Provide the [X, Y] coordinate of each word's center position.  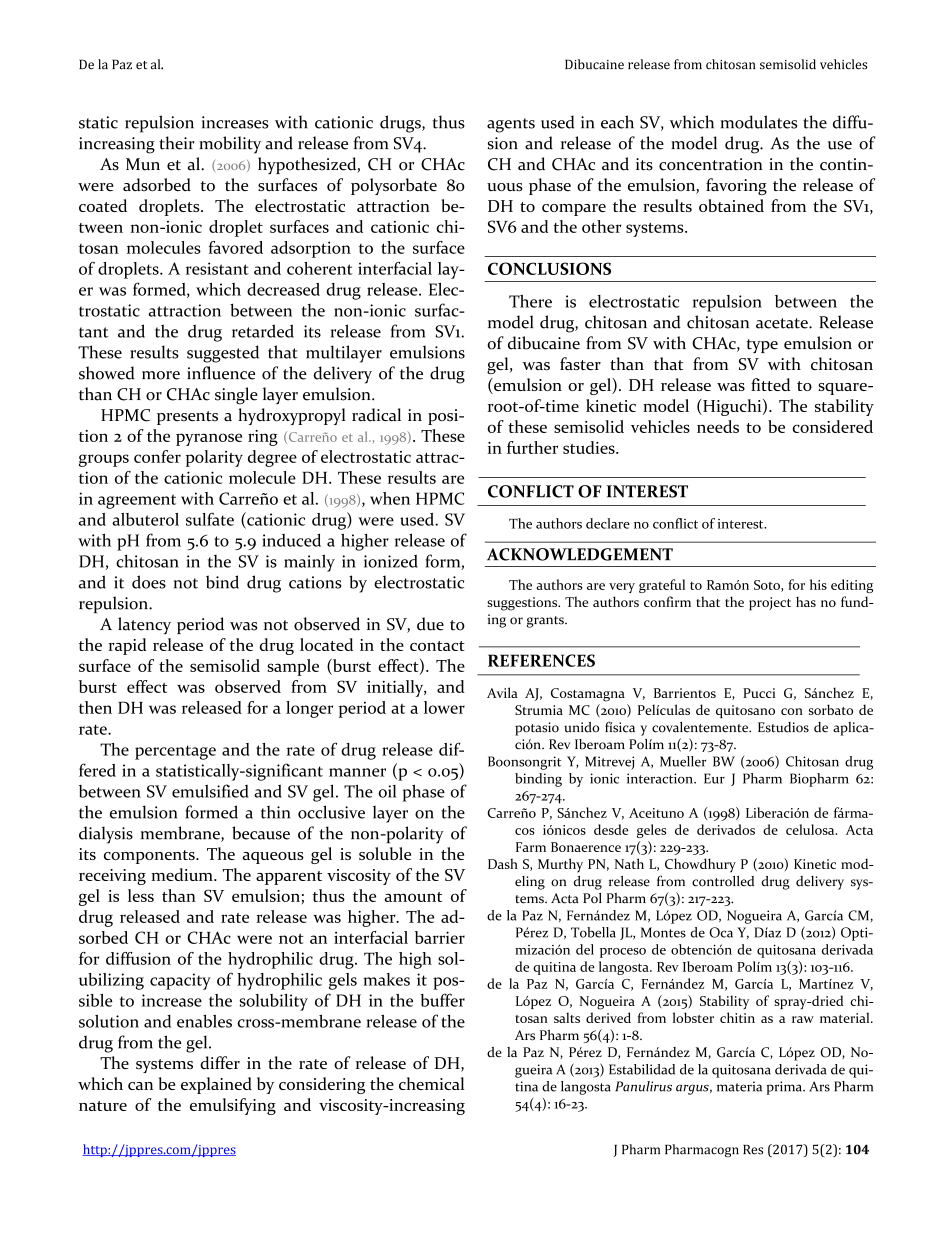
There [530, 301]
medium [183, 874]
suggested [223, 354]
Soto [768, 586]
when [390, 498]
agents [511, 125]
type [762, 346]
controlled [723, 881]
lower [444, 707]
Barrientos [685, 693]
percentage [175, 752]
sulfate [210, 519]
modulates [759, 122]
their [177, 143]
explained [216, 1085]
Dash [503, 863]
